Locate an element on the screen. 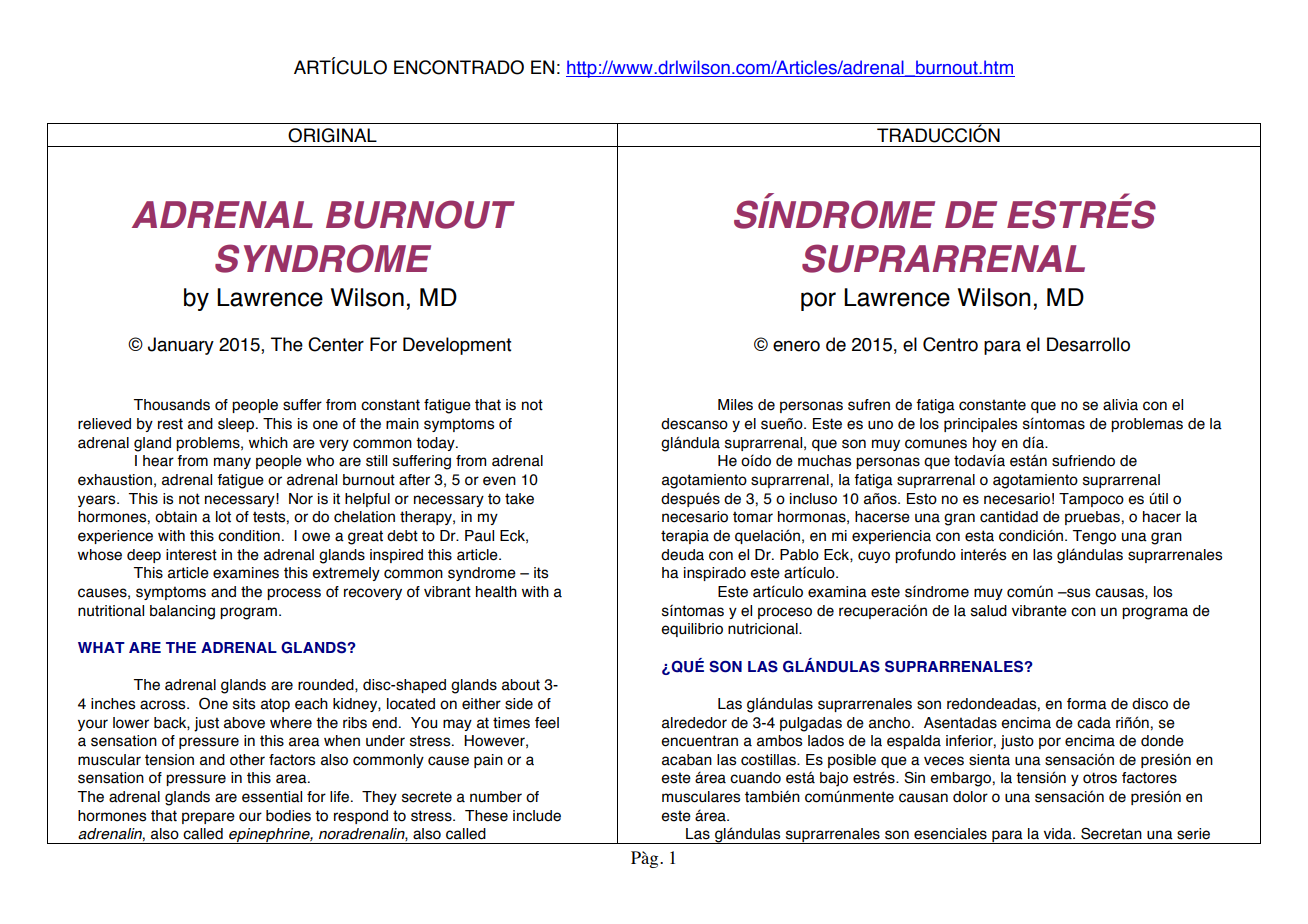 The image size is (1308, 924). many is located at coordinates (232, 463).
